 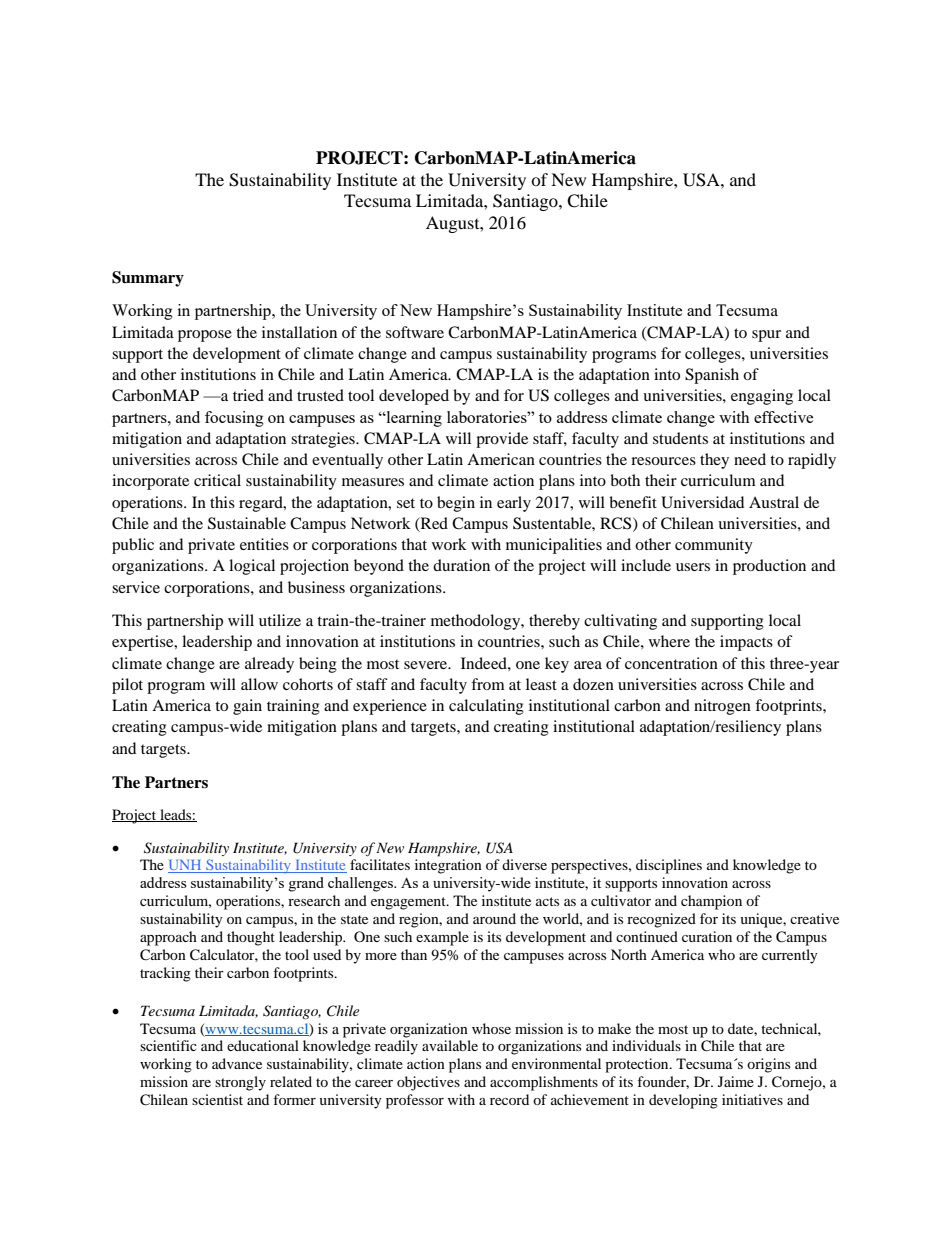 What do you see at coordinates (247, 707) in the image?
I see `gain` at bounding box center [247, 707].
